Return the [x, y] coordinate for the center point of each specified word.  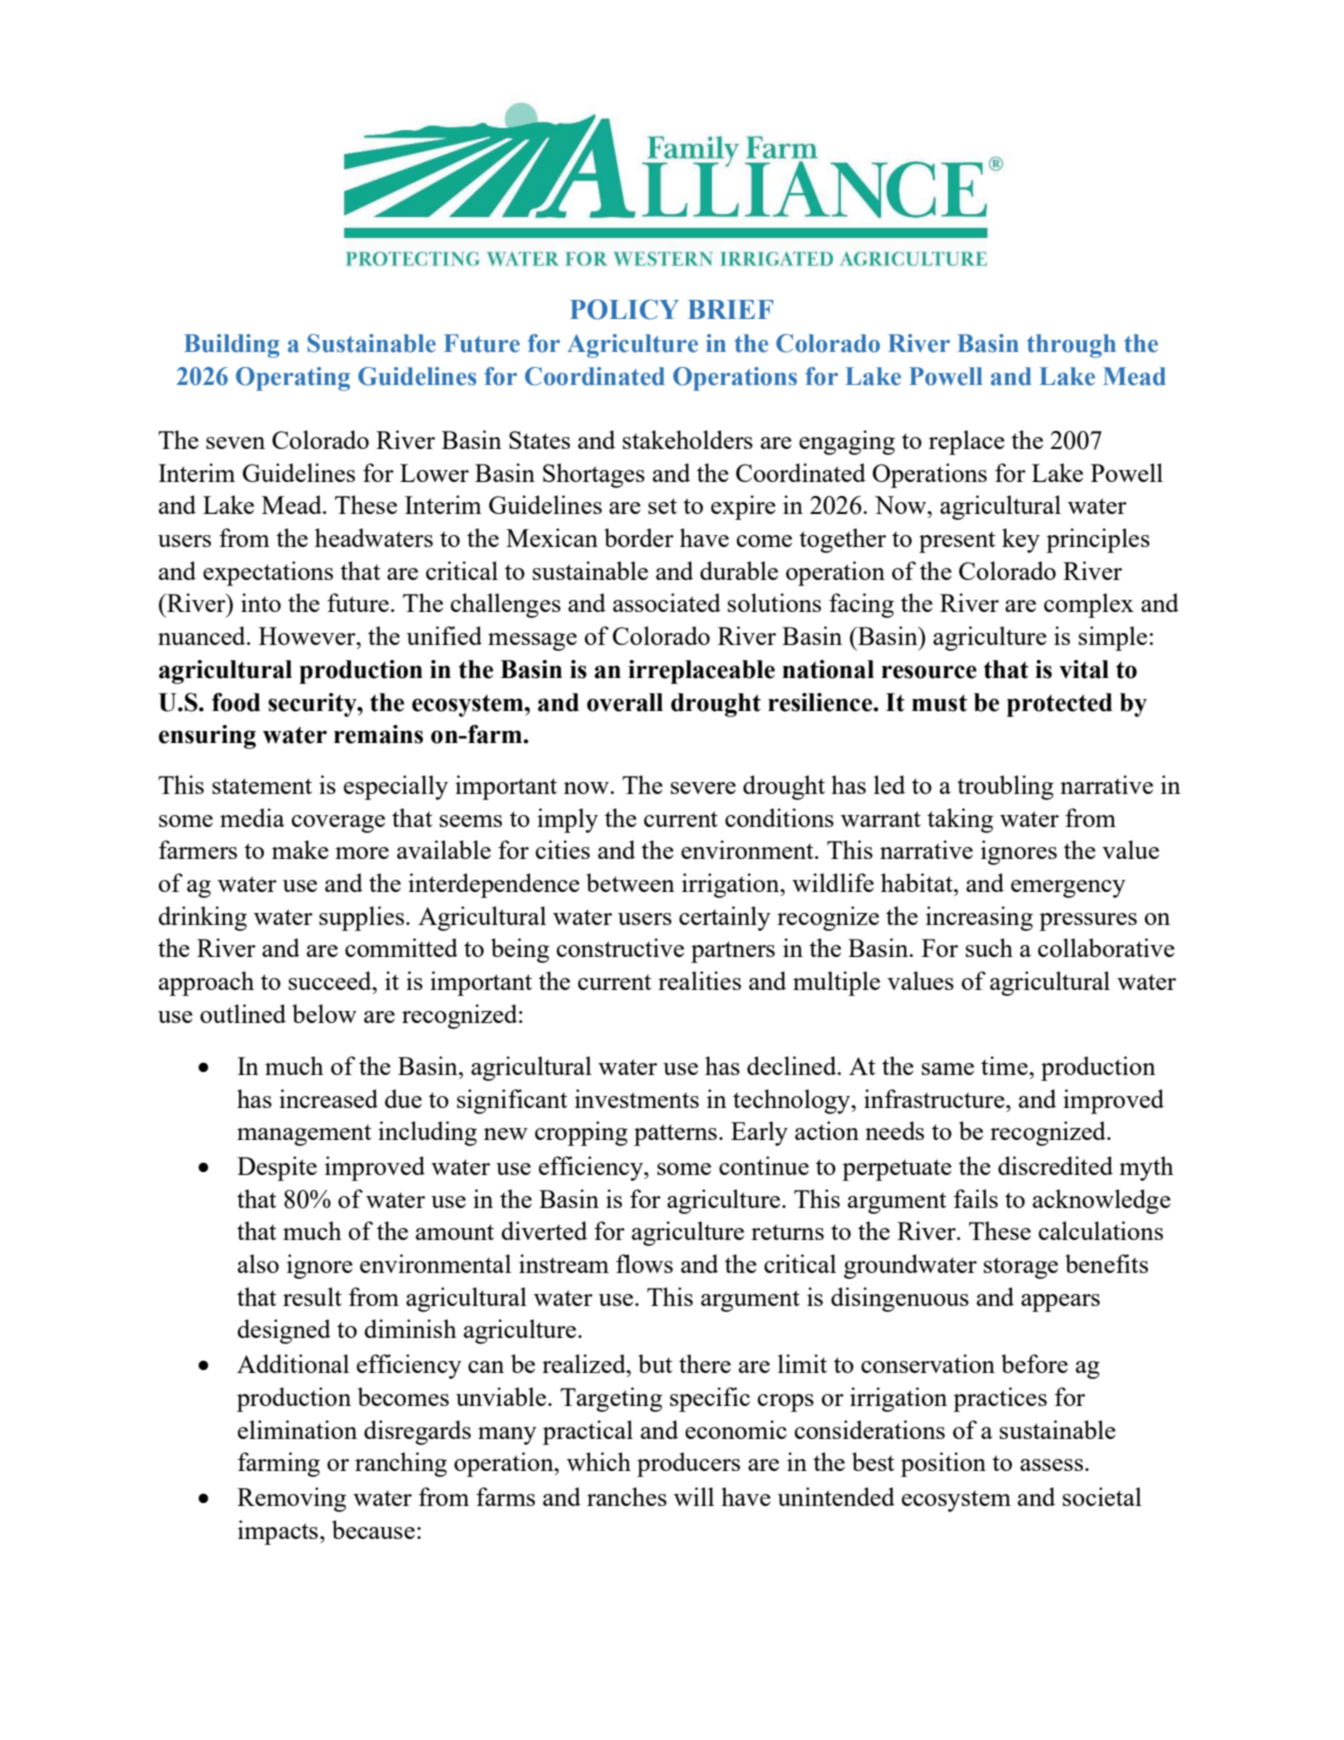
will [694, 1496]
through [1071, 346]
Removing [291, 1499]
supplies [361, 918]
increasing [979, 918]
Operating [293, 379]
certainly [725, 918]
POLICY [624, 309]
